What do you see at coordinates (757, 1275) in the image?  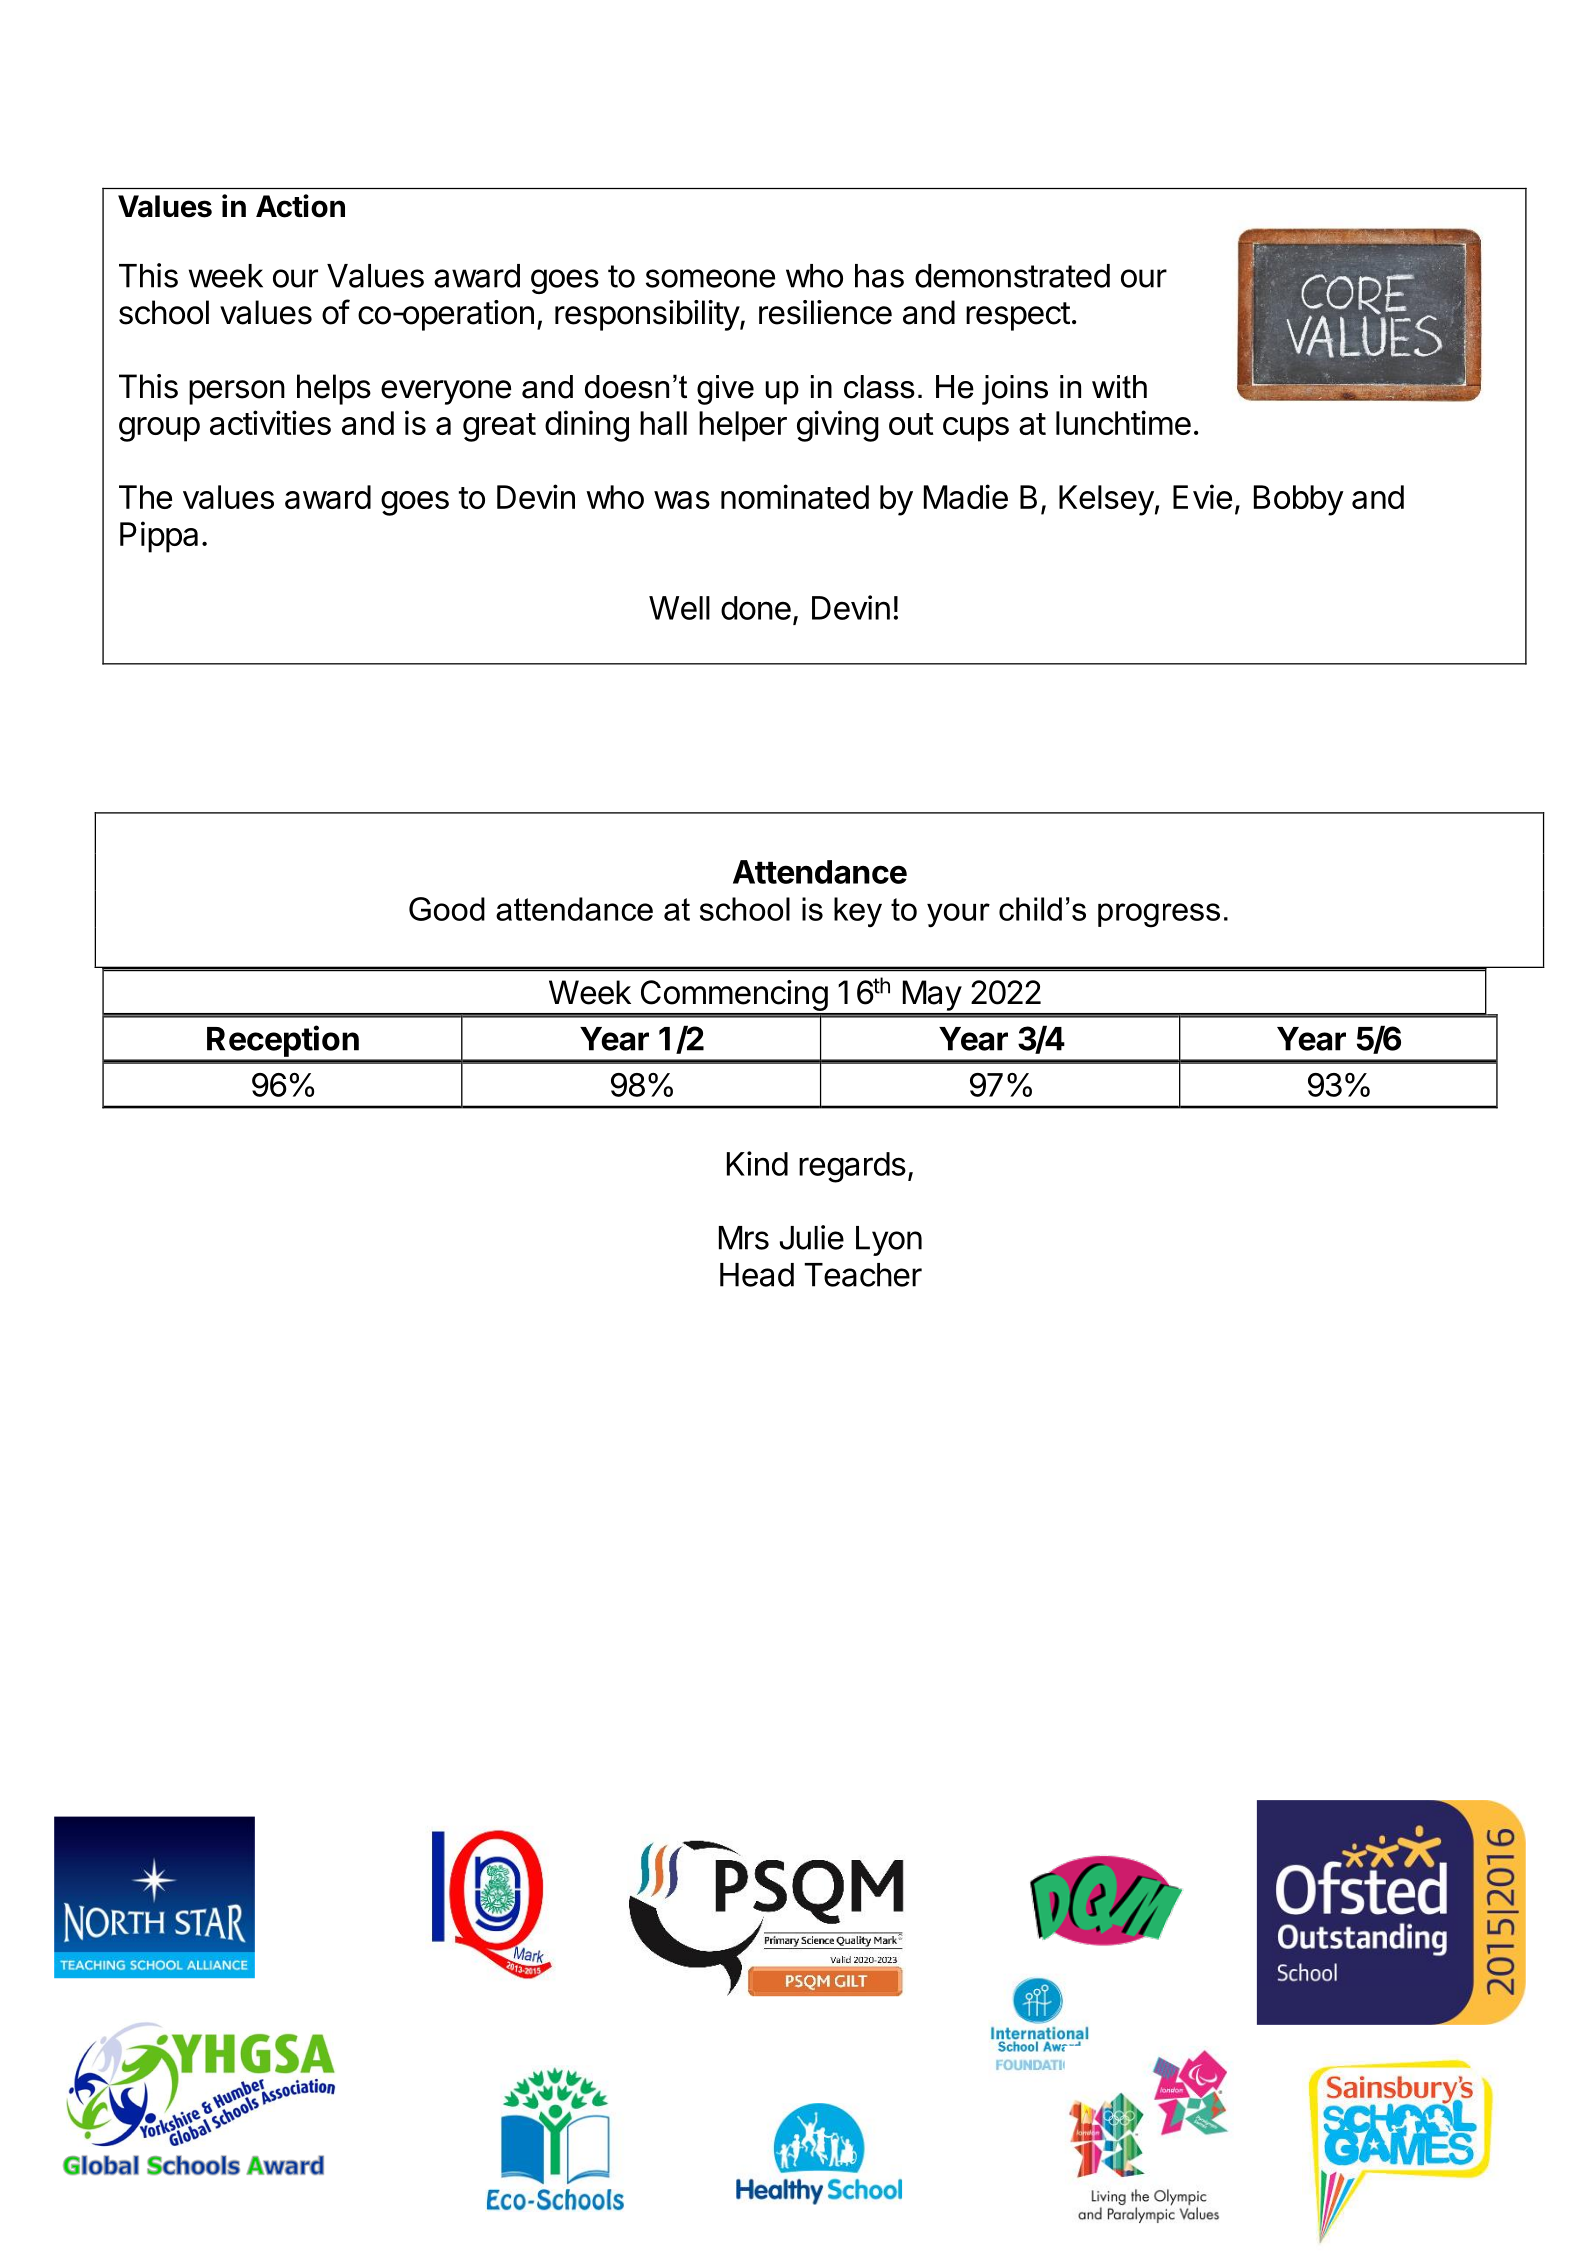 I see `Head` at bounding box center [757, 1275].
